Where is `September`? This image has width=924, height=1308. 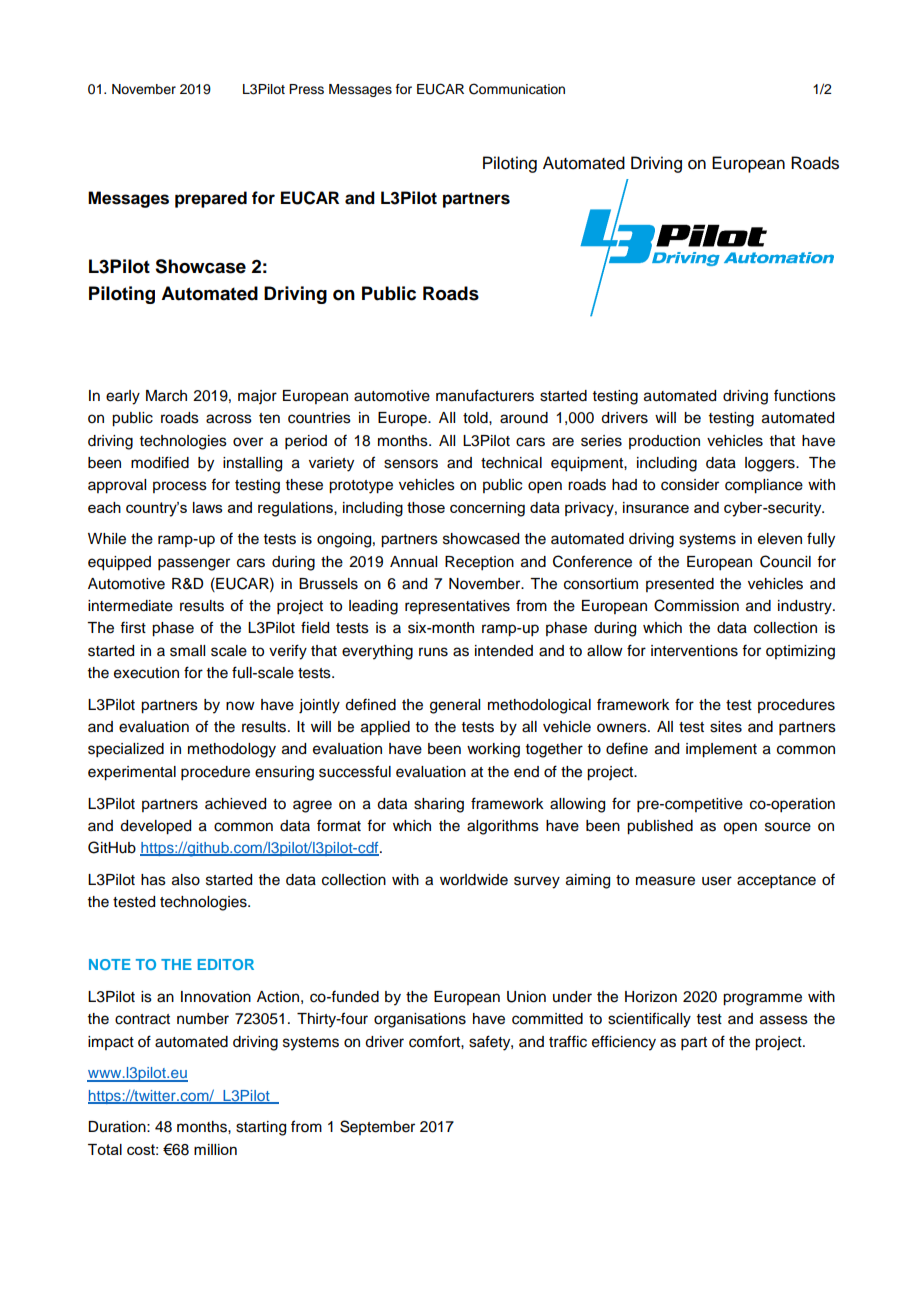
September is located at coordinates (377, 1127).
